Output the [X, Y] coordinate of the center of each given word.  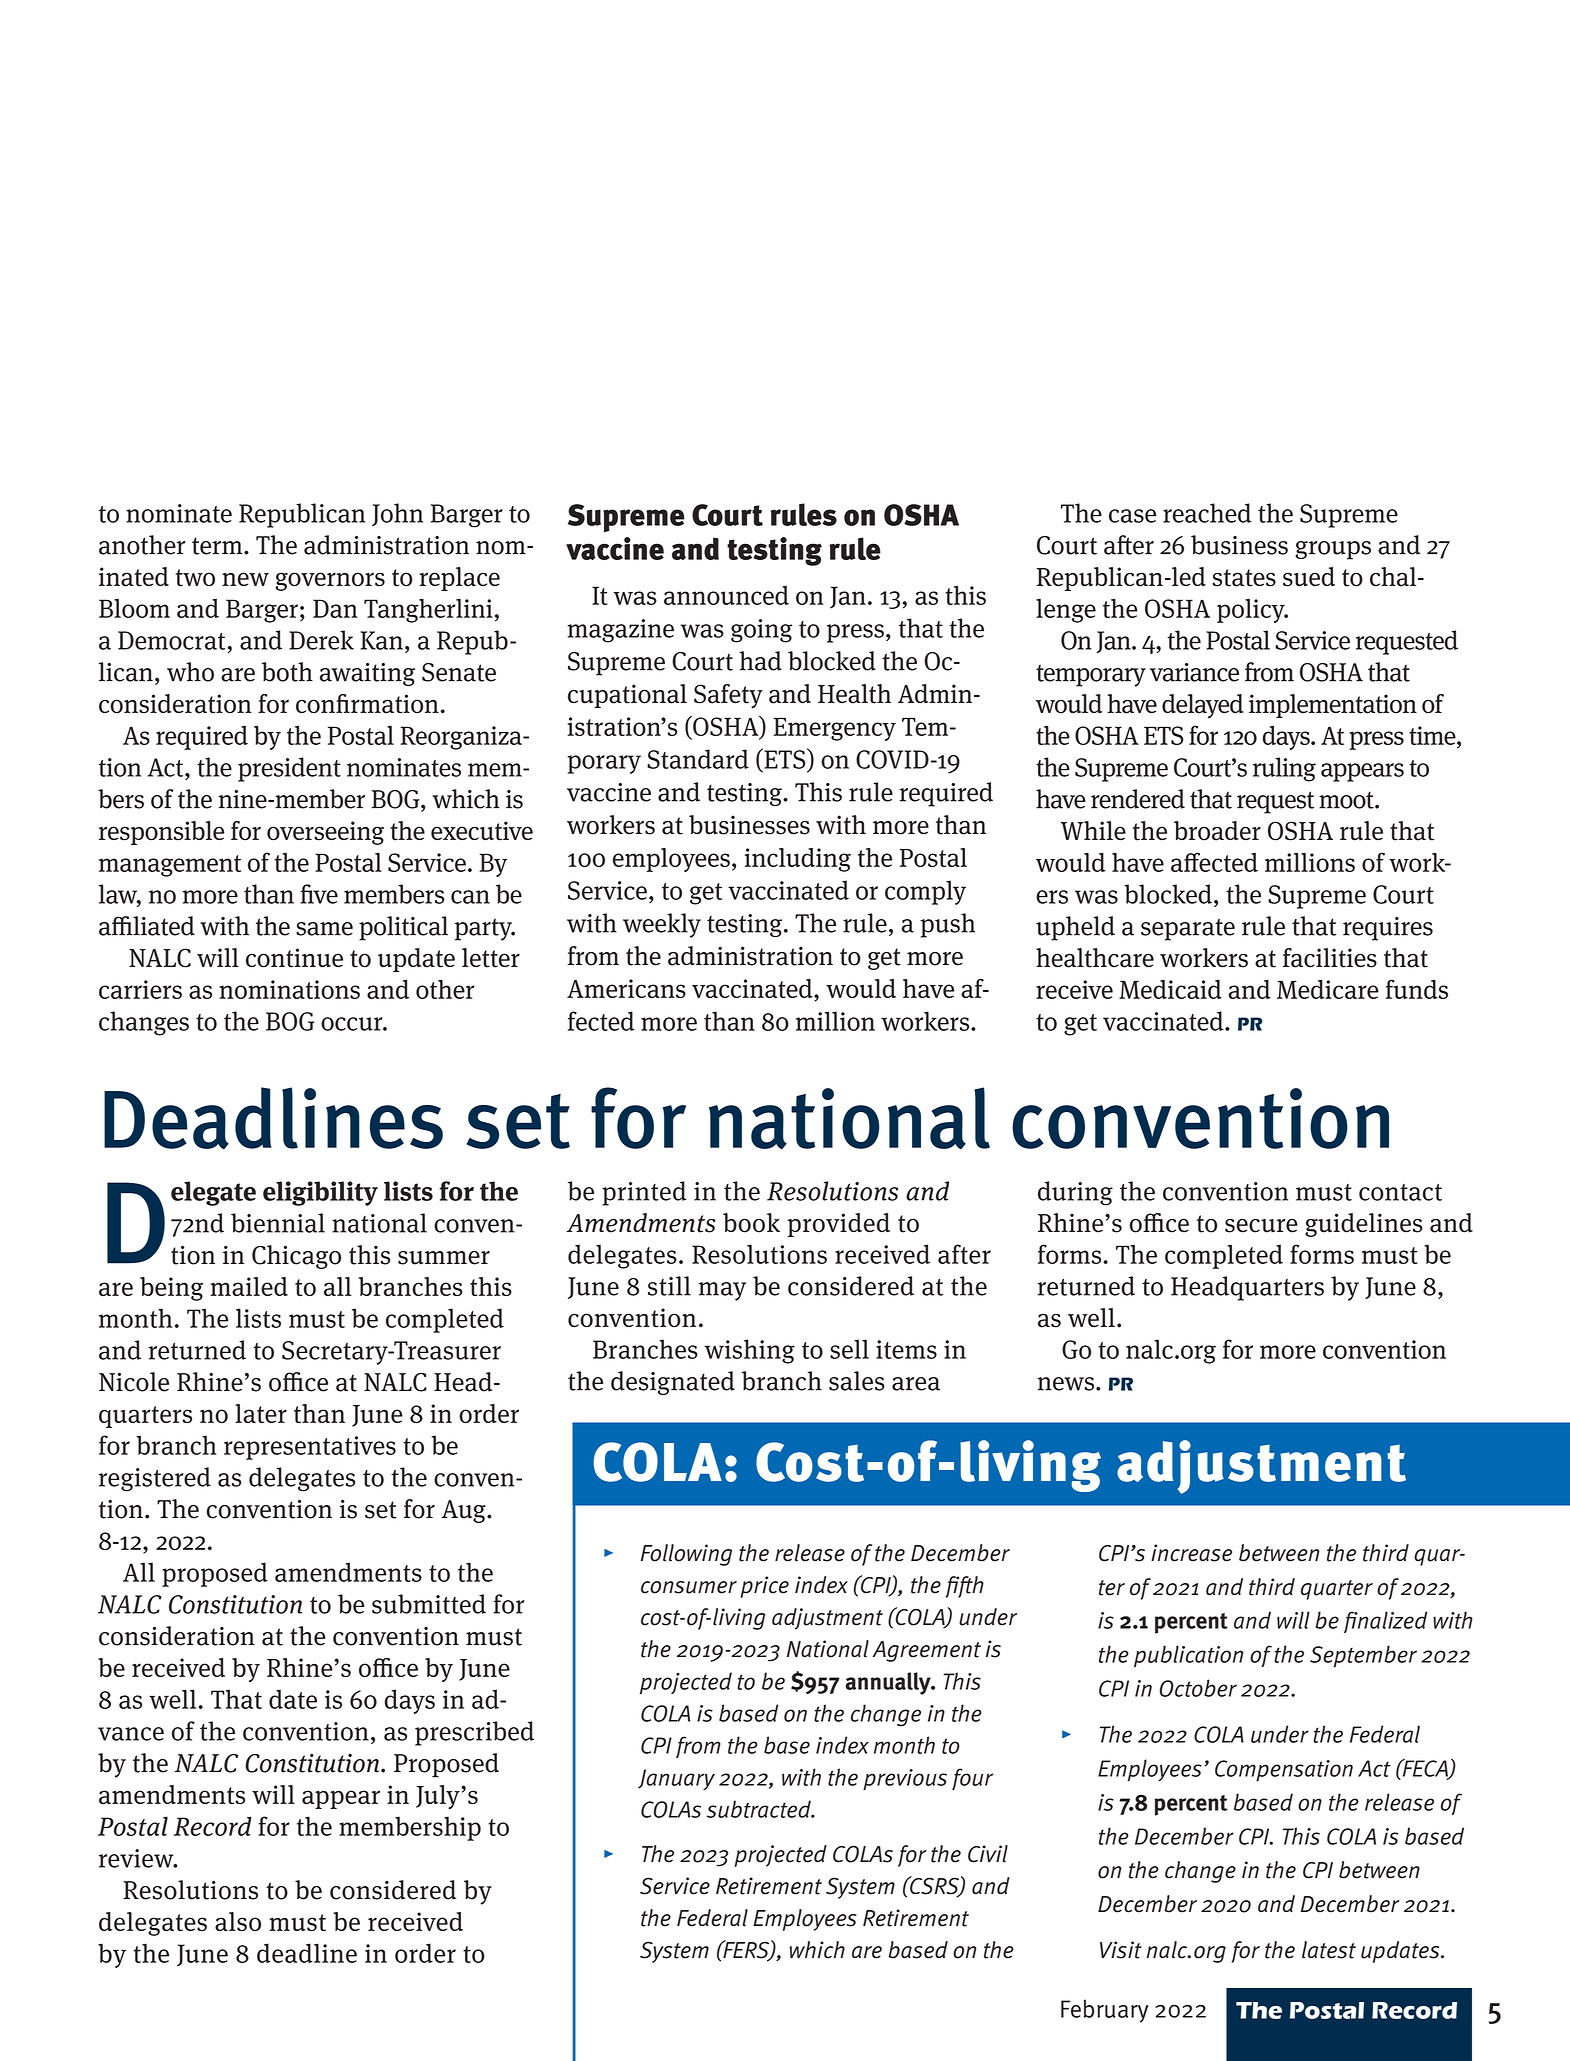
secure [1261, 1226]
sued [1309, 577]
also [238, 1922]
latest [1329, 1950]
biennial [278, 1223]
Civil [988, 1854]
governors [330, 581]
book [751, 1223]
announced [726, 595]
